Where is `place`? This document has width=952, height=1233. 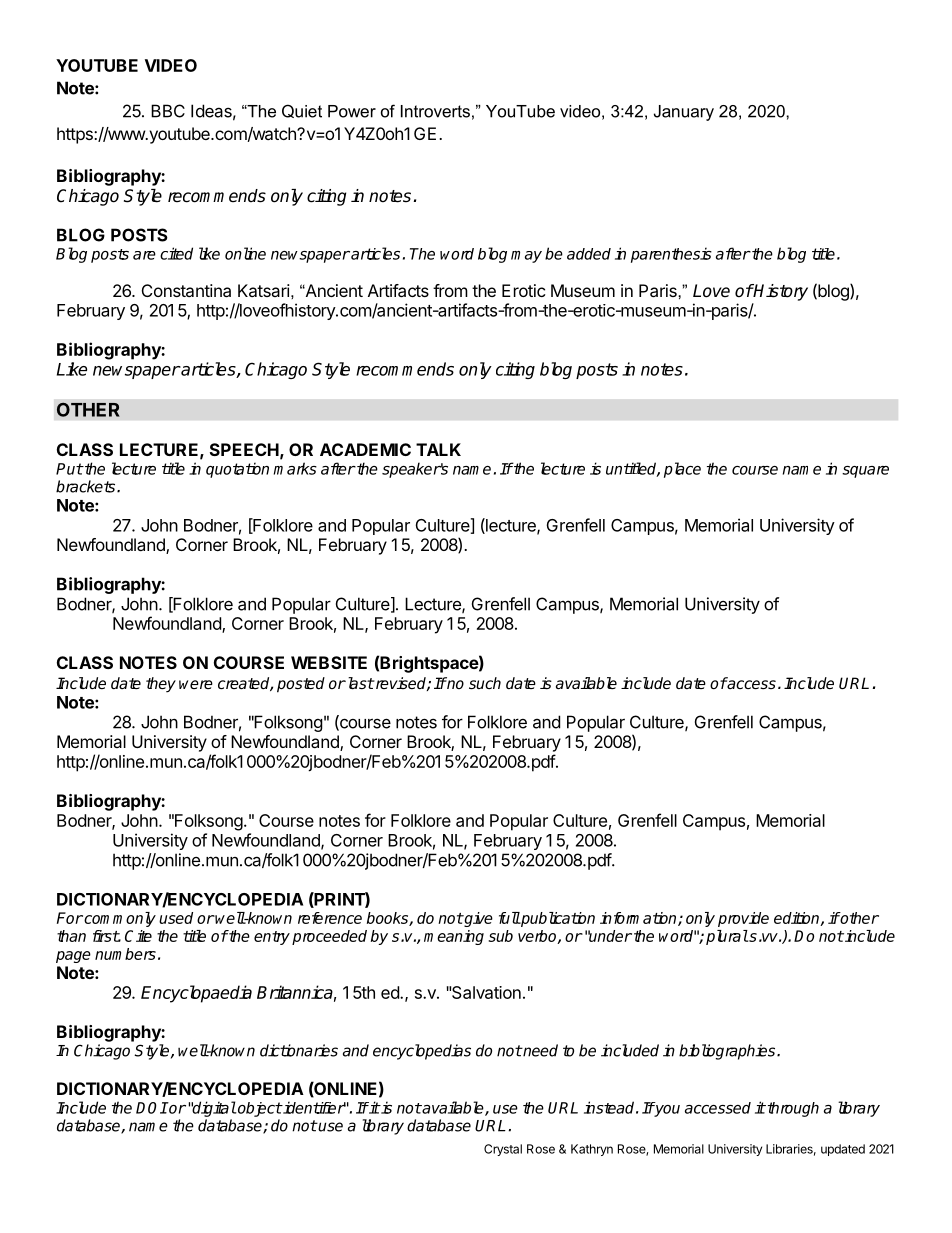 place is located at coordinates (682, 470).
